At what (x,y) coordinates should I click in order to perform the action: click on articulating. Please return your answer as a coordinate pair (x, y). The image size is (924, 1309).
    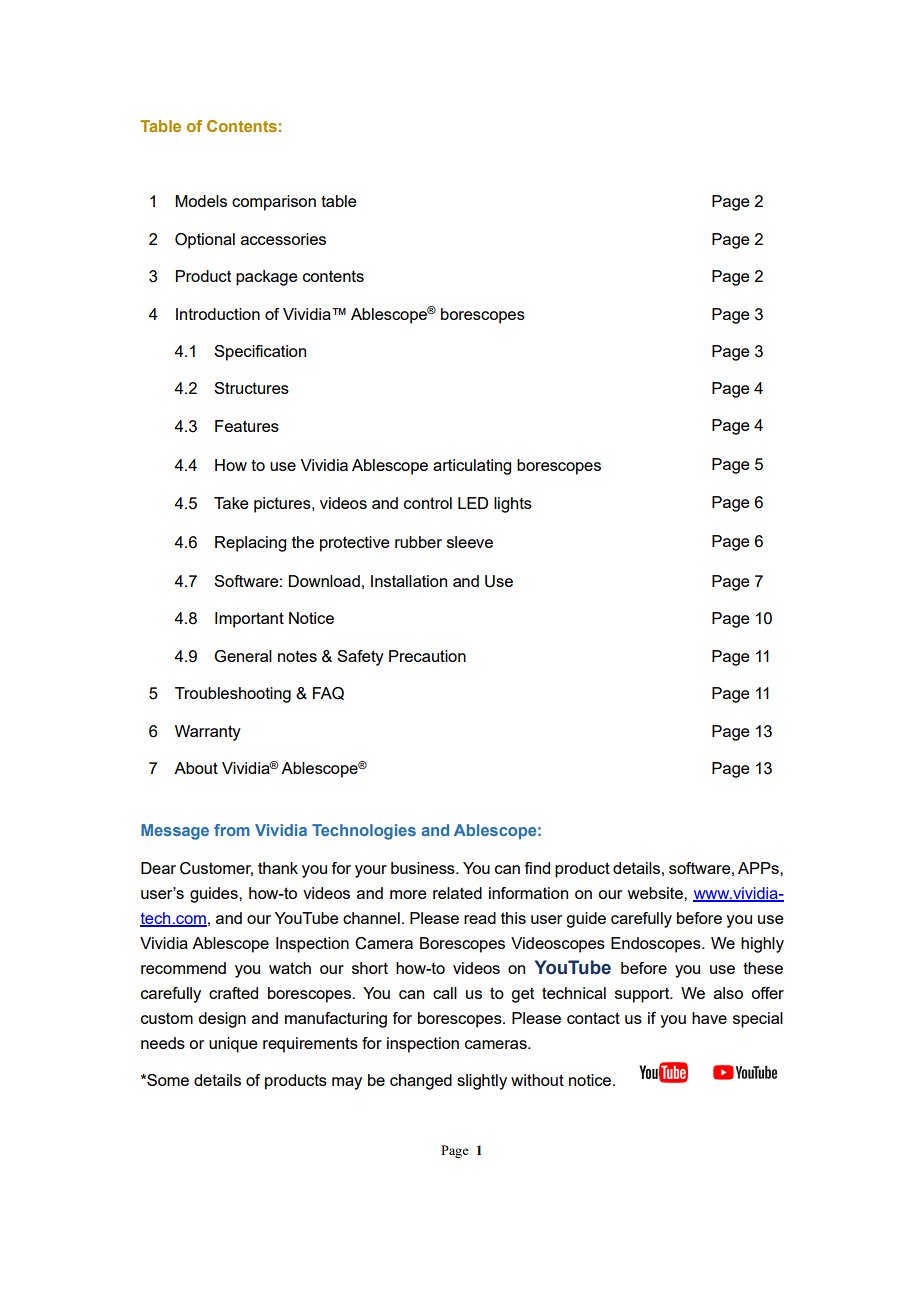
    Looking at the image, I should click on (472, 467).
